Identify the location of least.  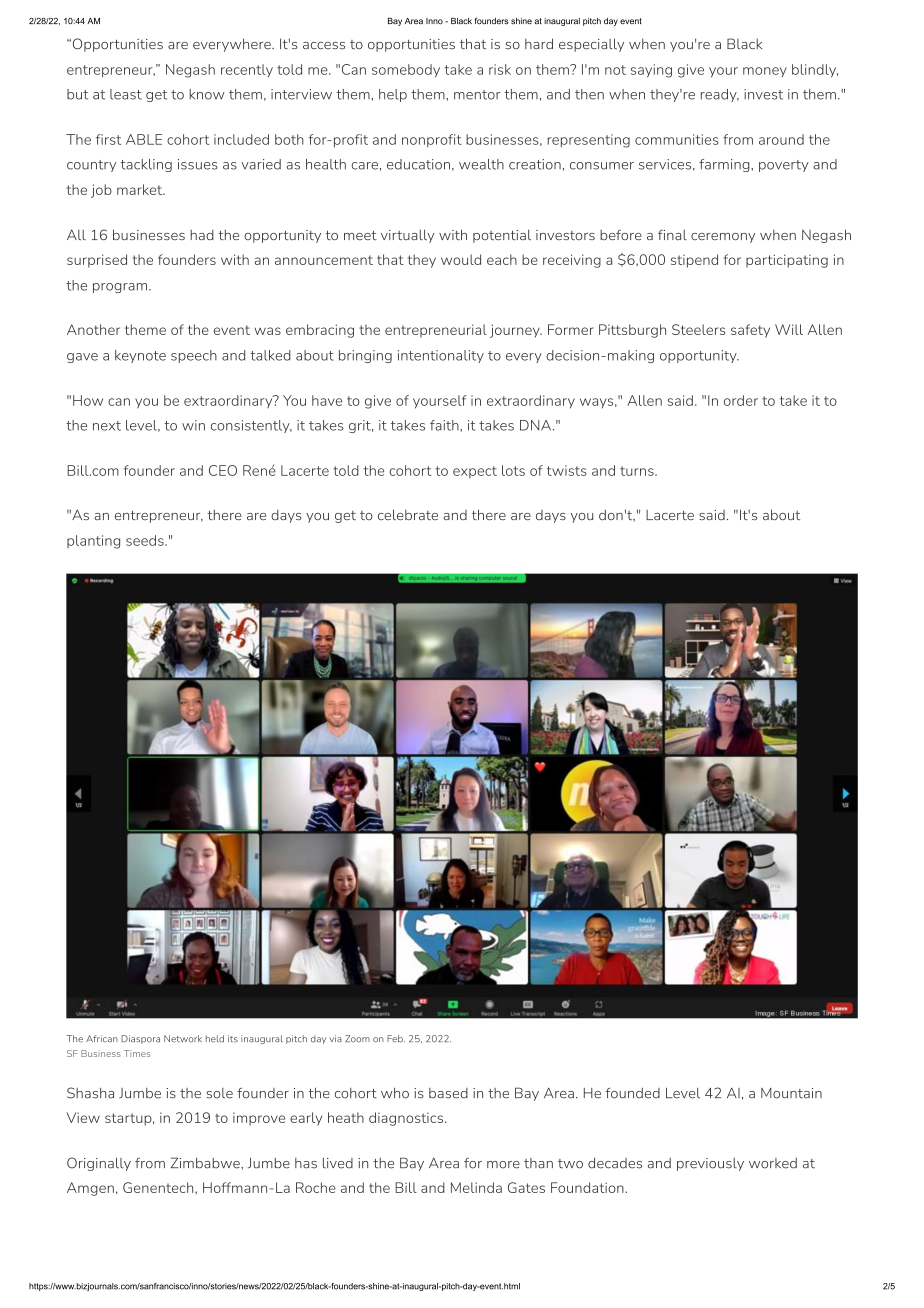
(126, 94).
